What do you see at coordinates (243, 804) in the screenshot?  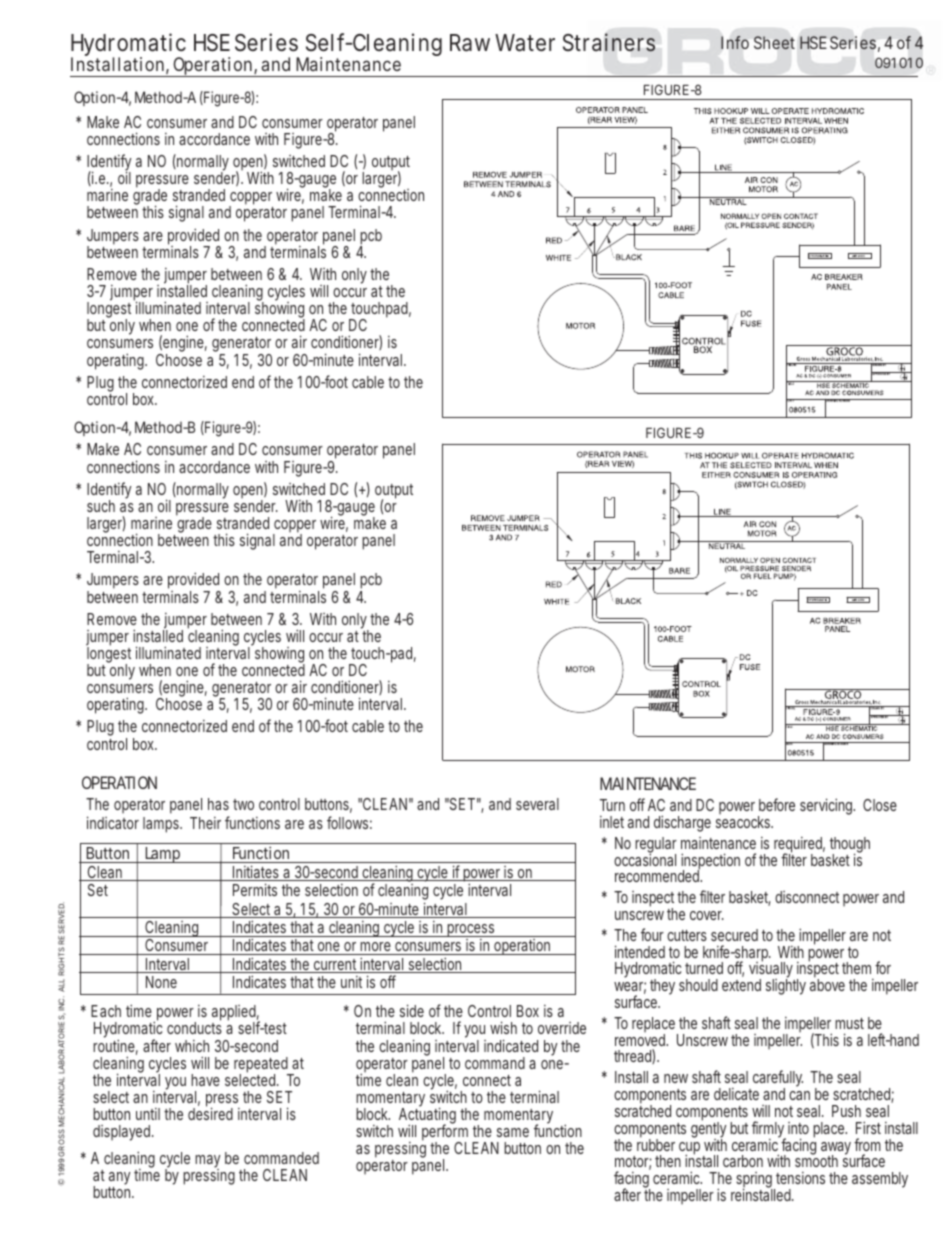 I see `two` at bounding box center [243, 804].
